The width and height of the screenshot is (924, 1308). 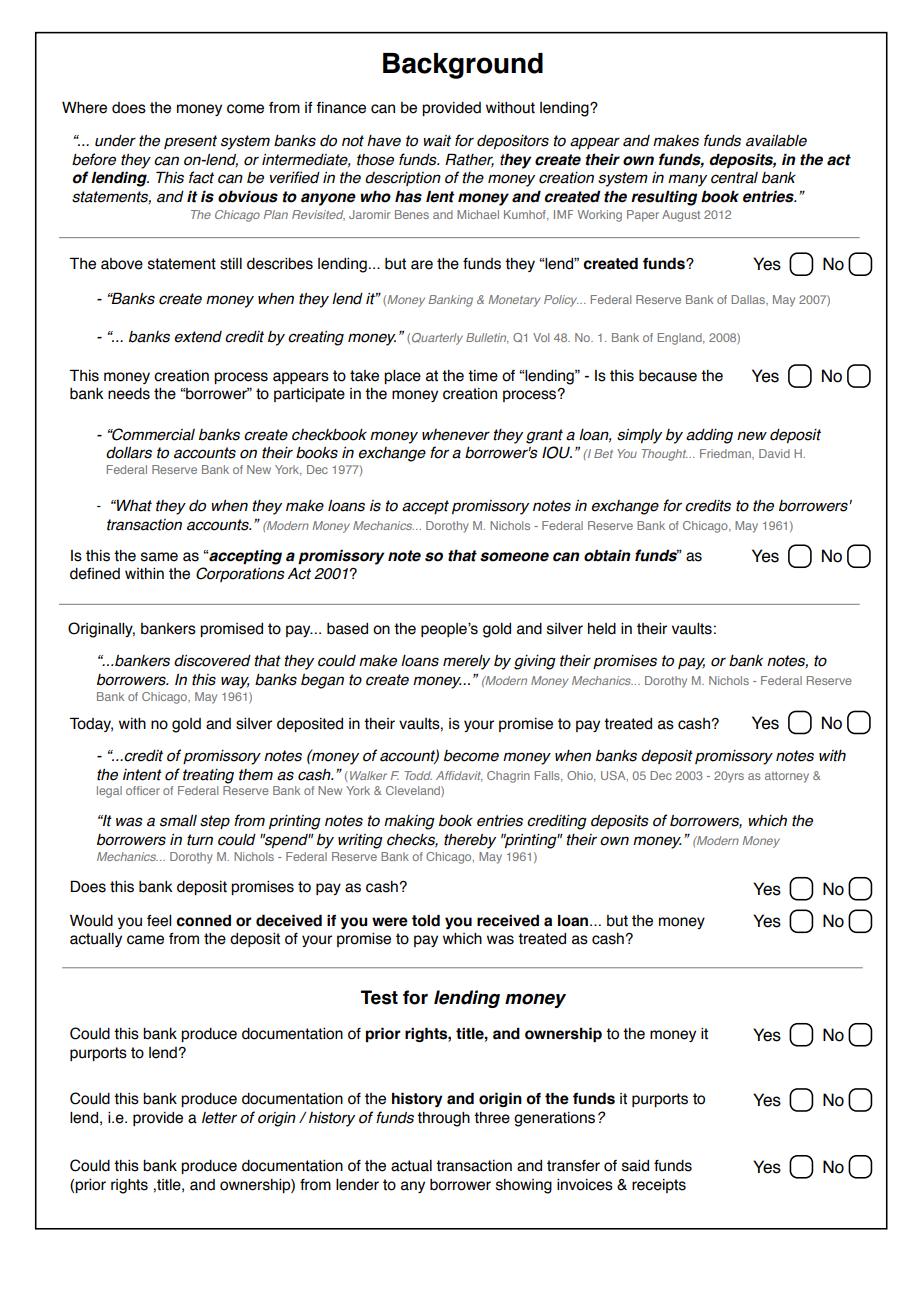 What do you see at coordinates (776, 141) in the screenshot?
I see `available` at bounding box center [776, 141].
